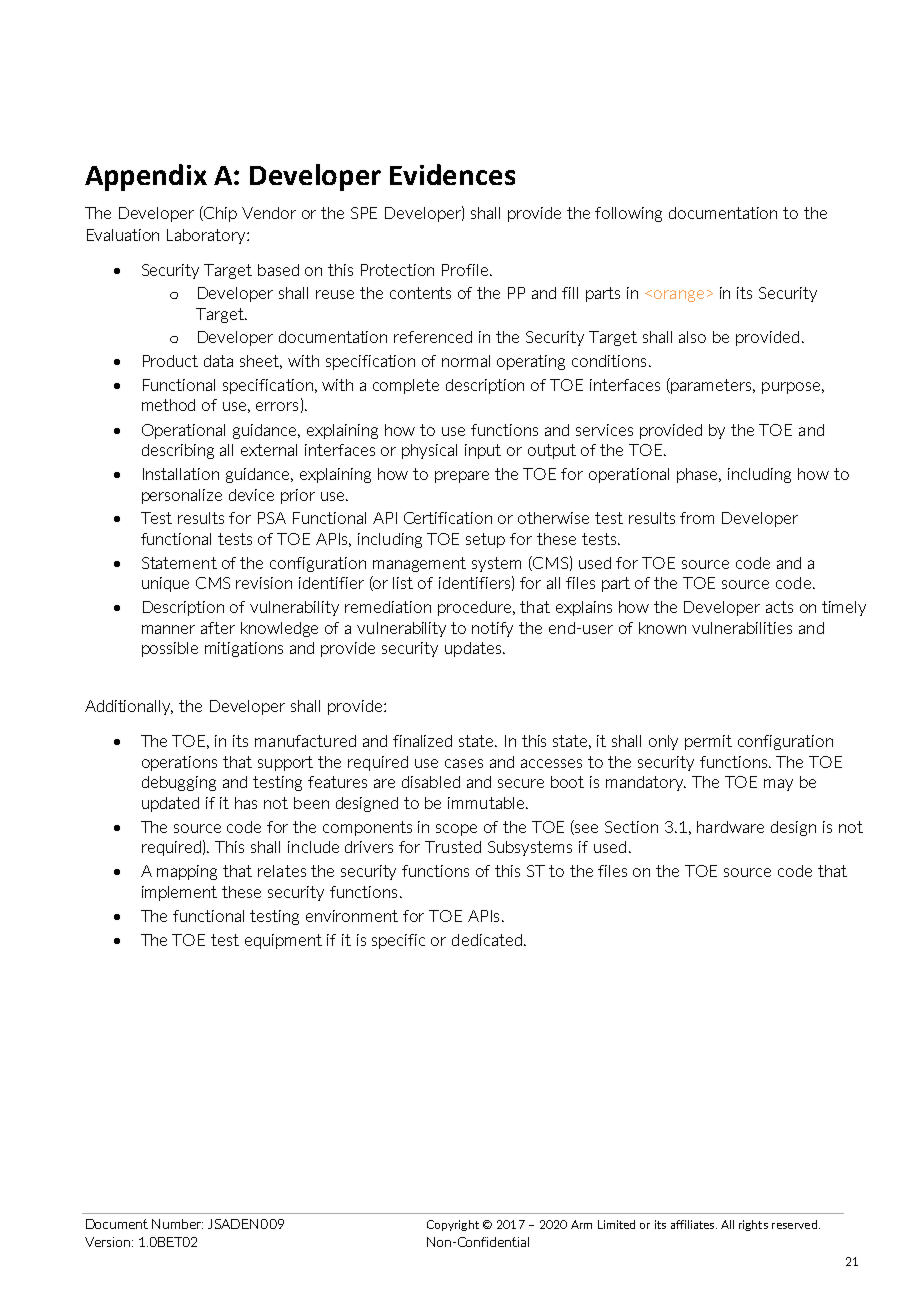  Describe the element at coordinates (487, 940) in the image. I see `dedicated` at that location.
